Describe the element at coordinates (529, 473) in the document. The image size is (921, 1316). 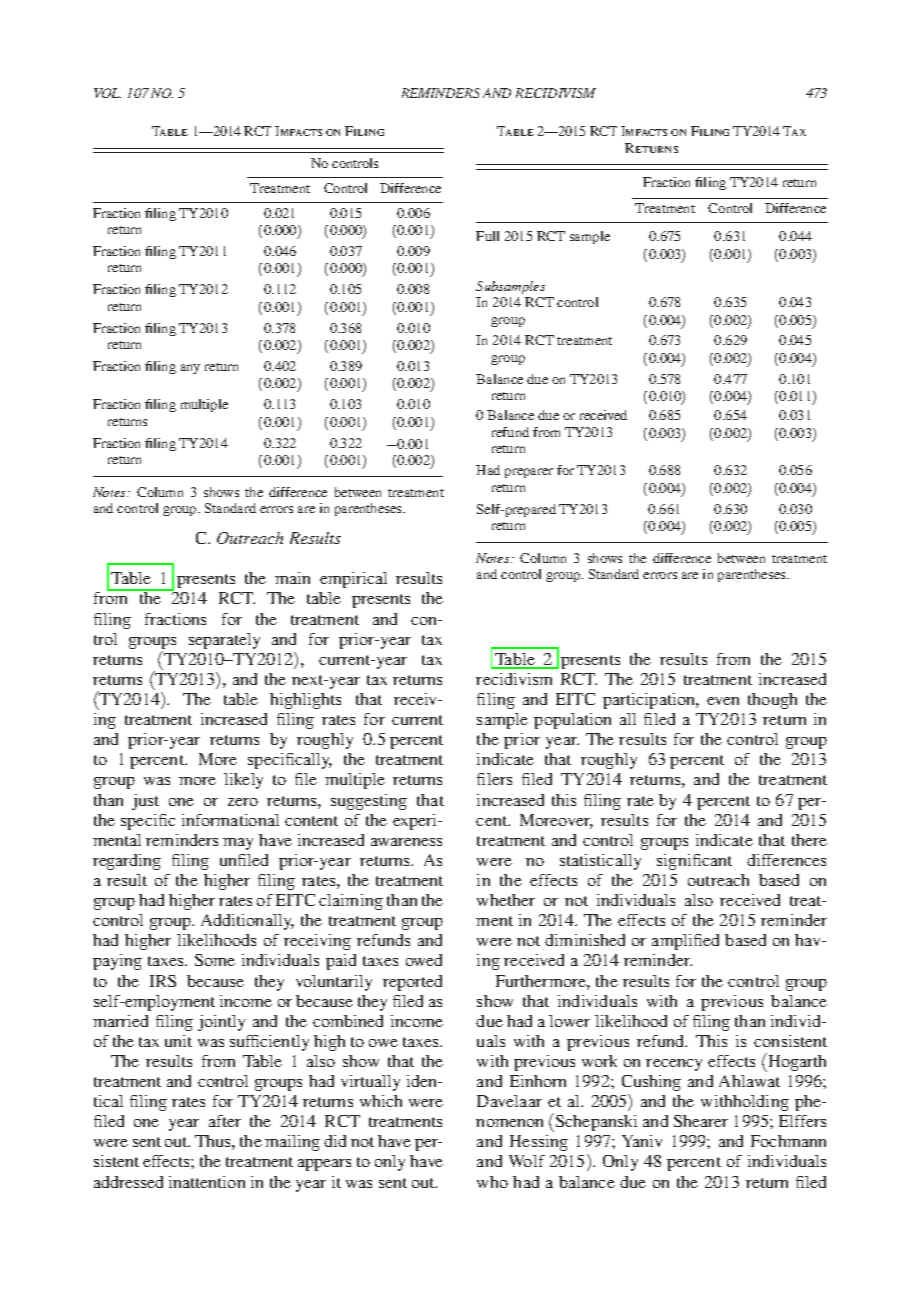
I see `preparer` at that location.
